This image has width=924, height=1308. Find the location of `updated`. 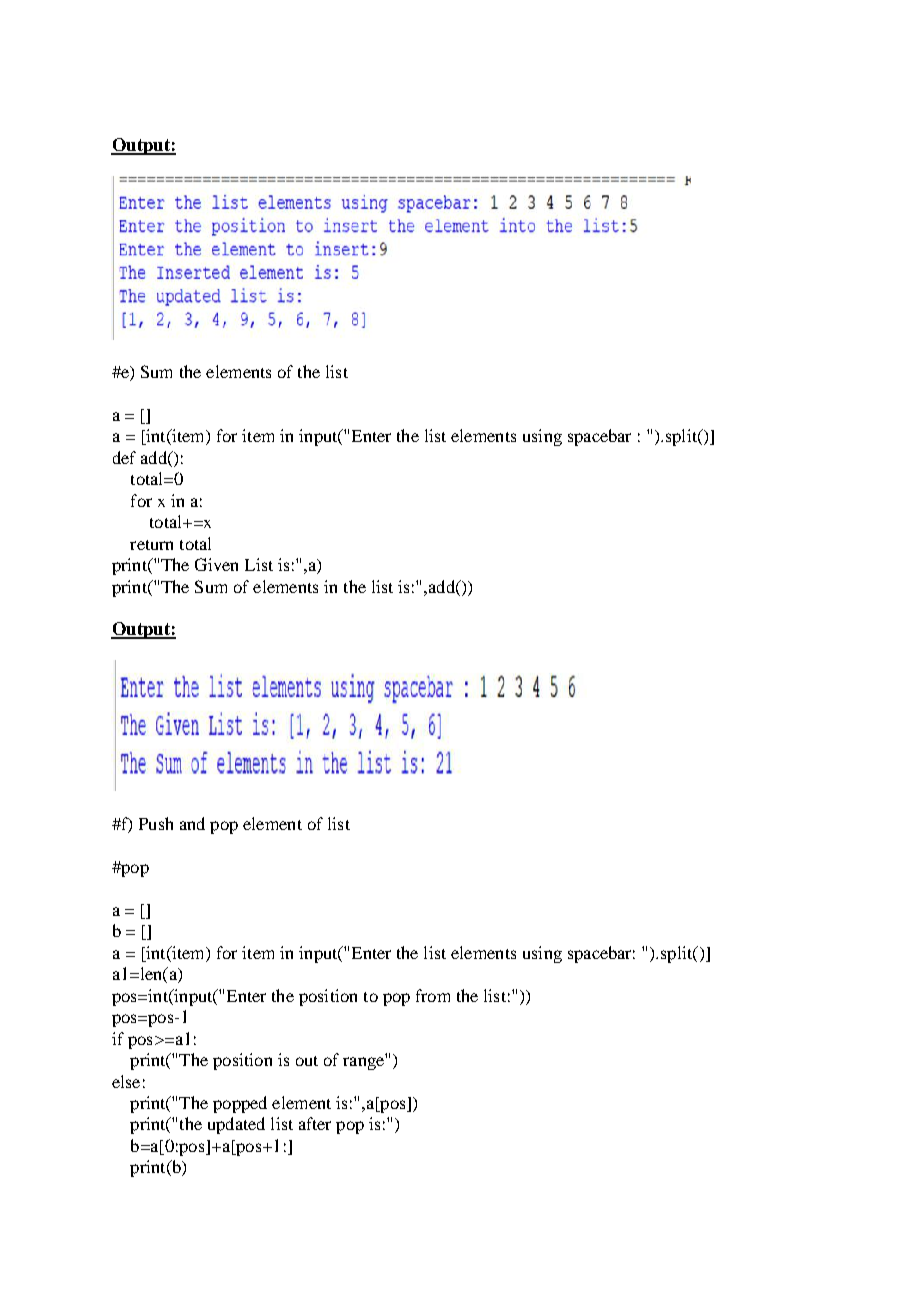

updated is located at coordinates (236, 1125).
